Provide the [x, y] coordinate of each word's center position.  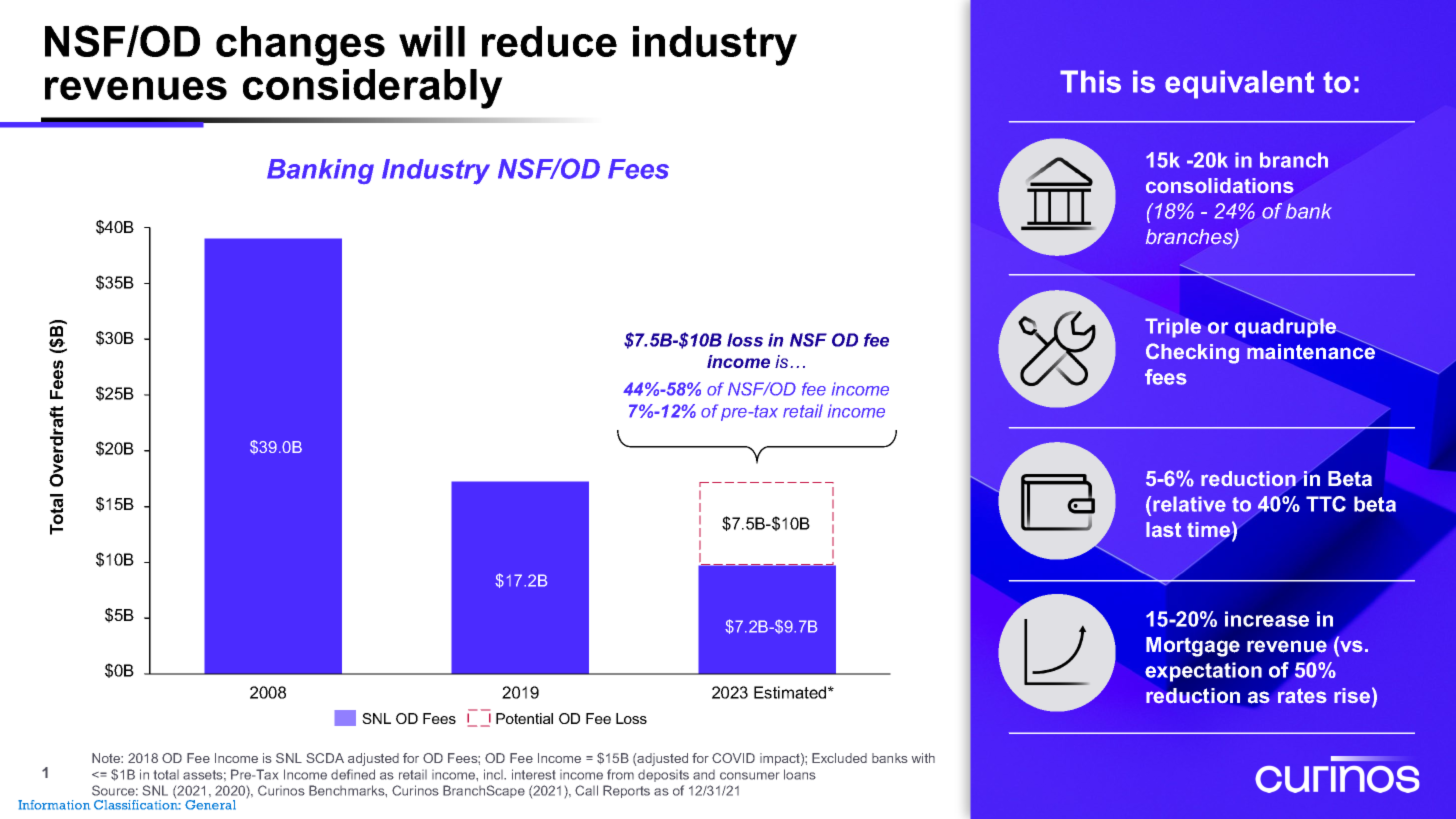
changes [300, 46]
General [210, 805]
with [923, 758]
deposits [663, 776]
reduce [549, 41]
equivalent [1239, 84]
